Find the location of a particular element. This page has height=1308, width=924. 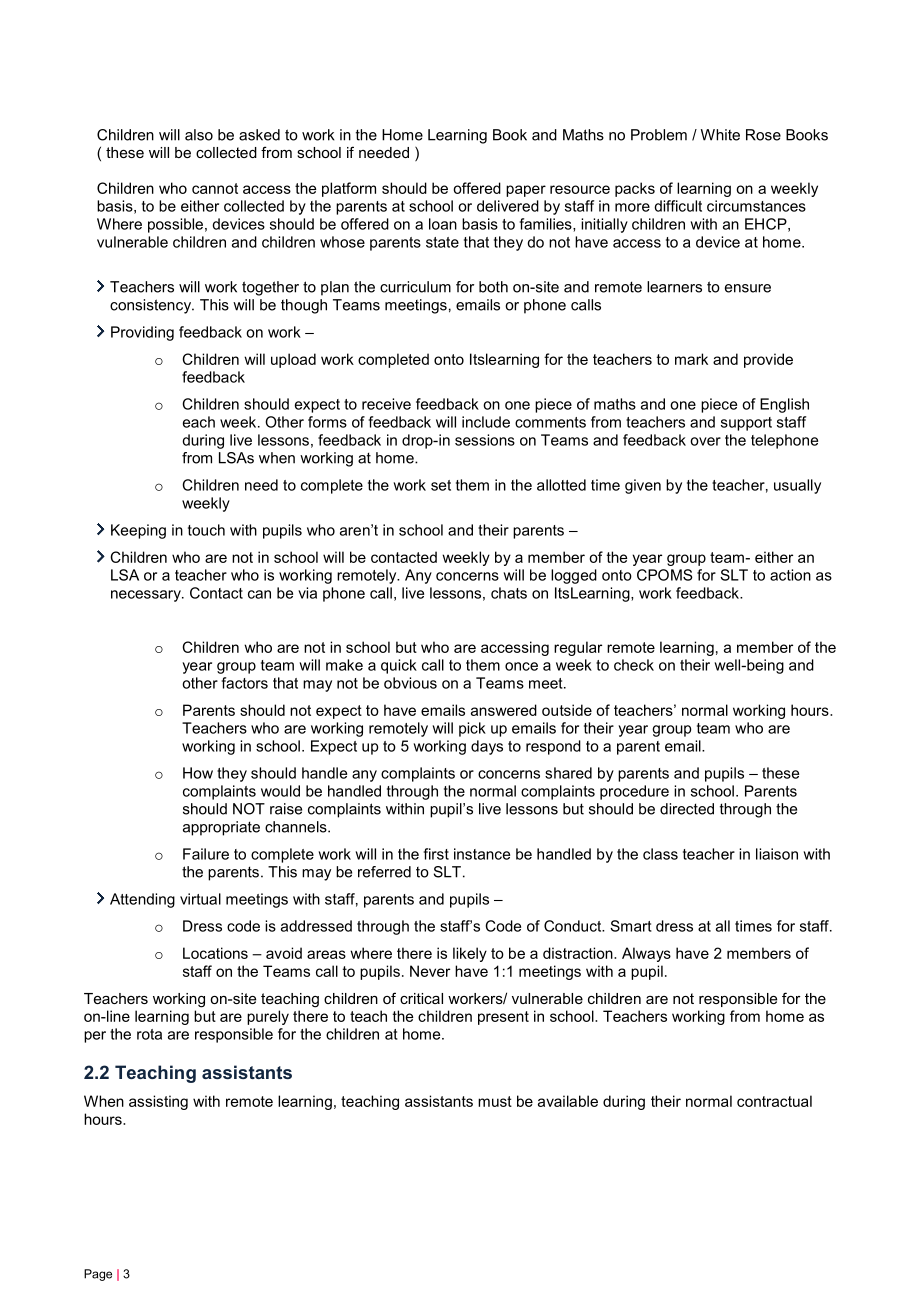

contractual is located at coordinates (774, 1101).
